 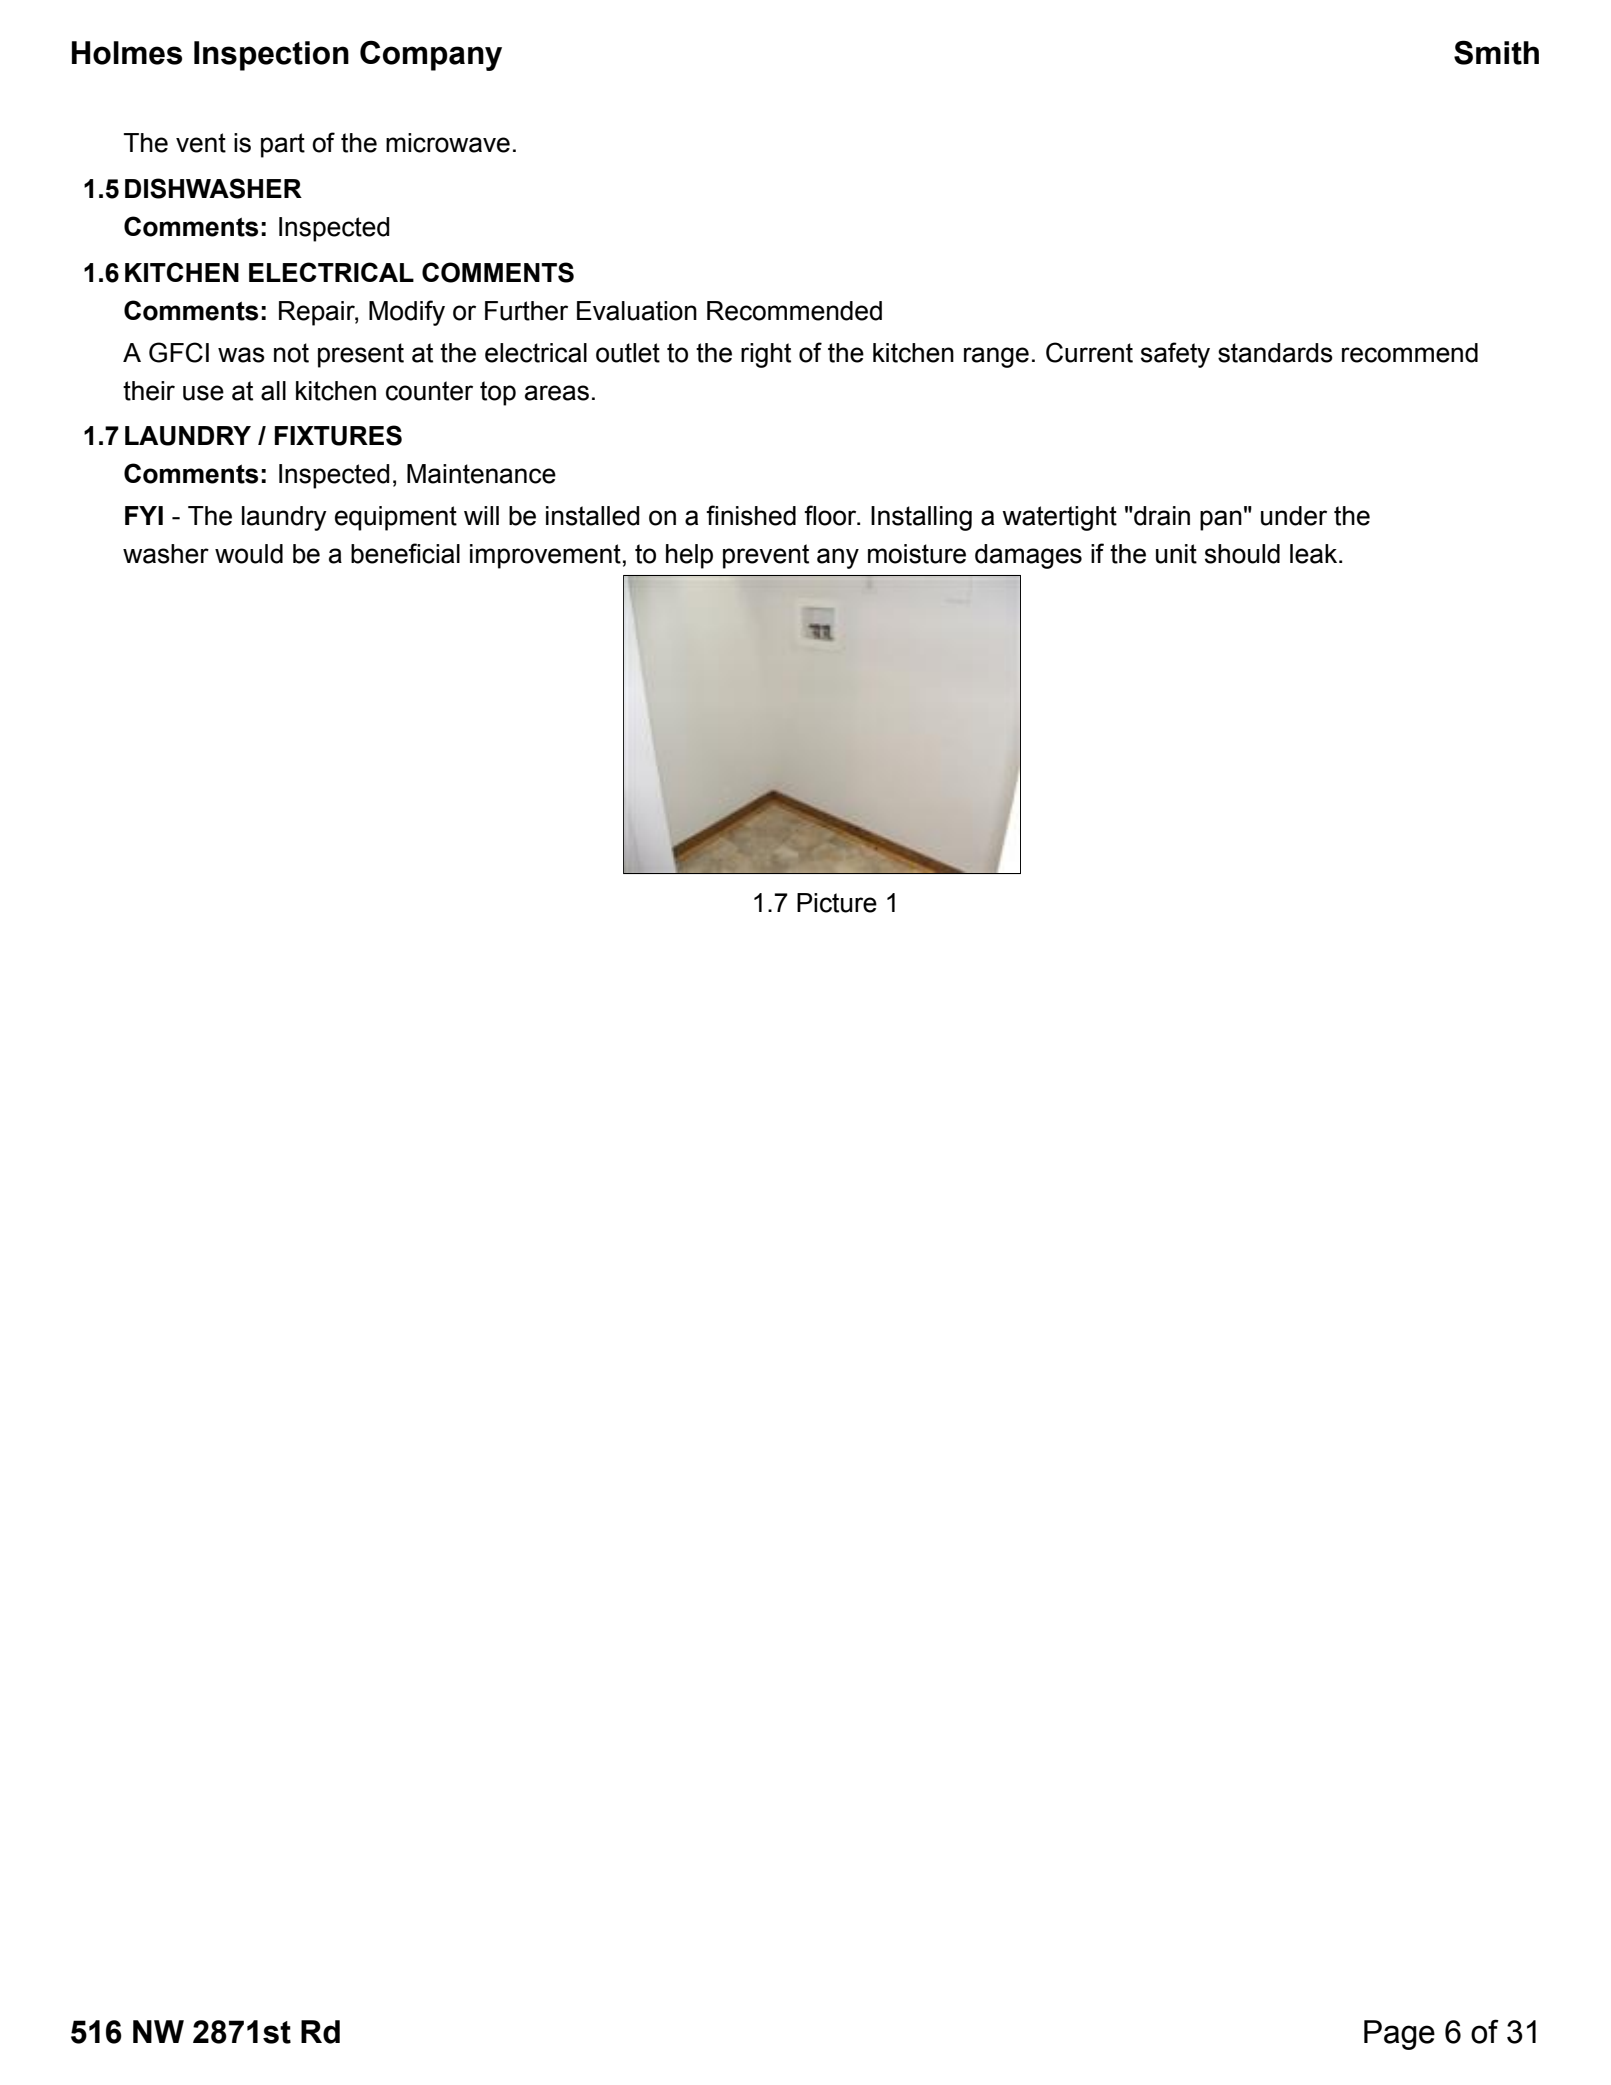 What do you see at coordinates (1496, 52) in the screenshot?
I see `Smith` at bounding box center [1496, 52].
